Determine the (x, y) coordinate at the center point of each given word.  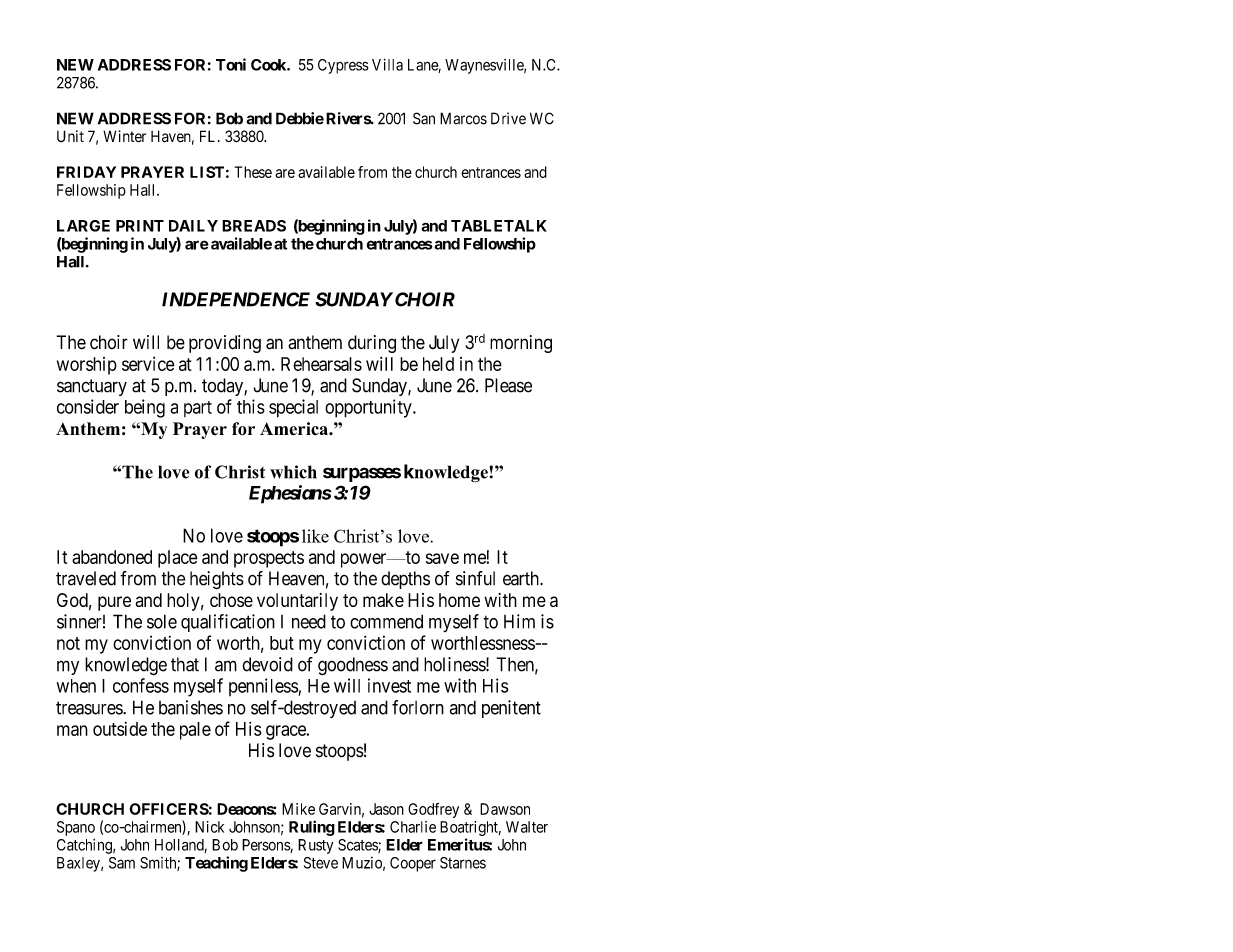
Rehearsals (321, 364)
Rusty (315, 846)
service (148, 364)
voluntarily (297, 602)
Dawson (505, 809)
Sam (122, 863)
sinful (475, 578)
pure (114, 603)
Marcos (463, 118)
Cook (269, 65)
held (438, 364)
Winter (124, 136)
